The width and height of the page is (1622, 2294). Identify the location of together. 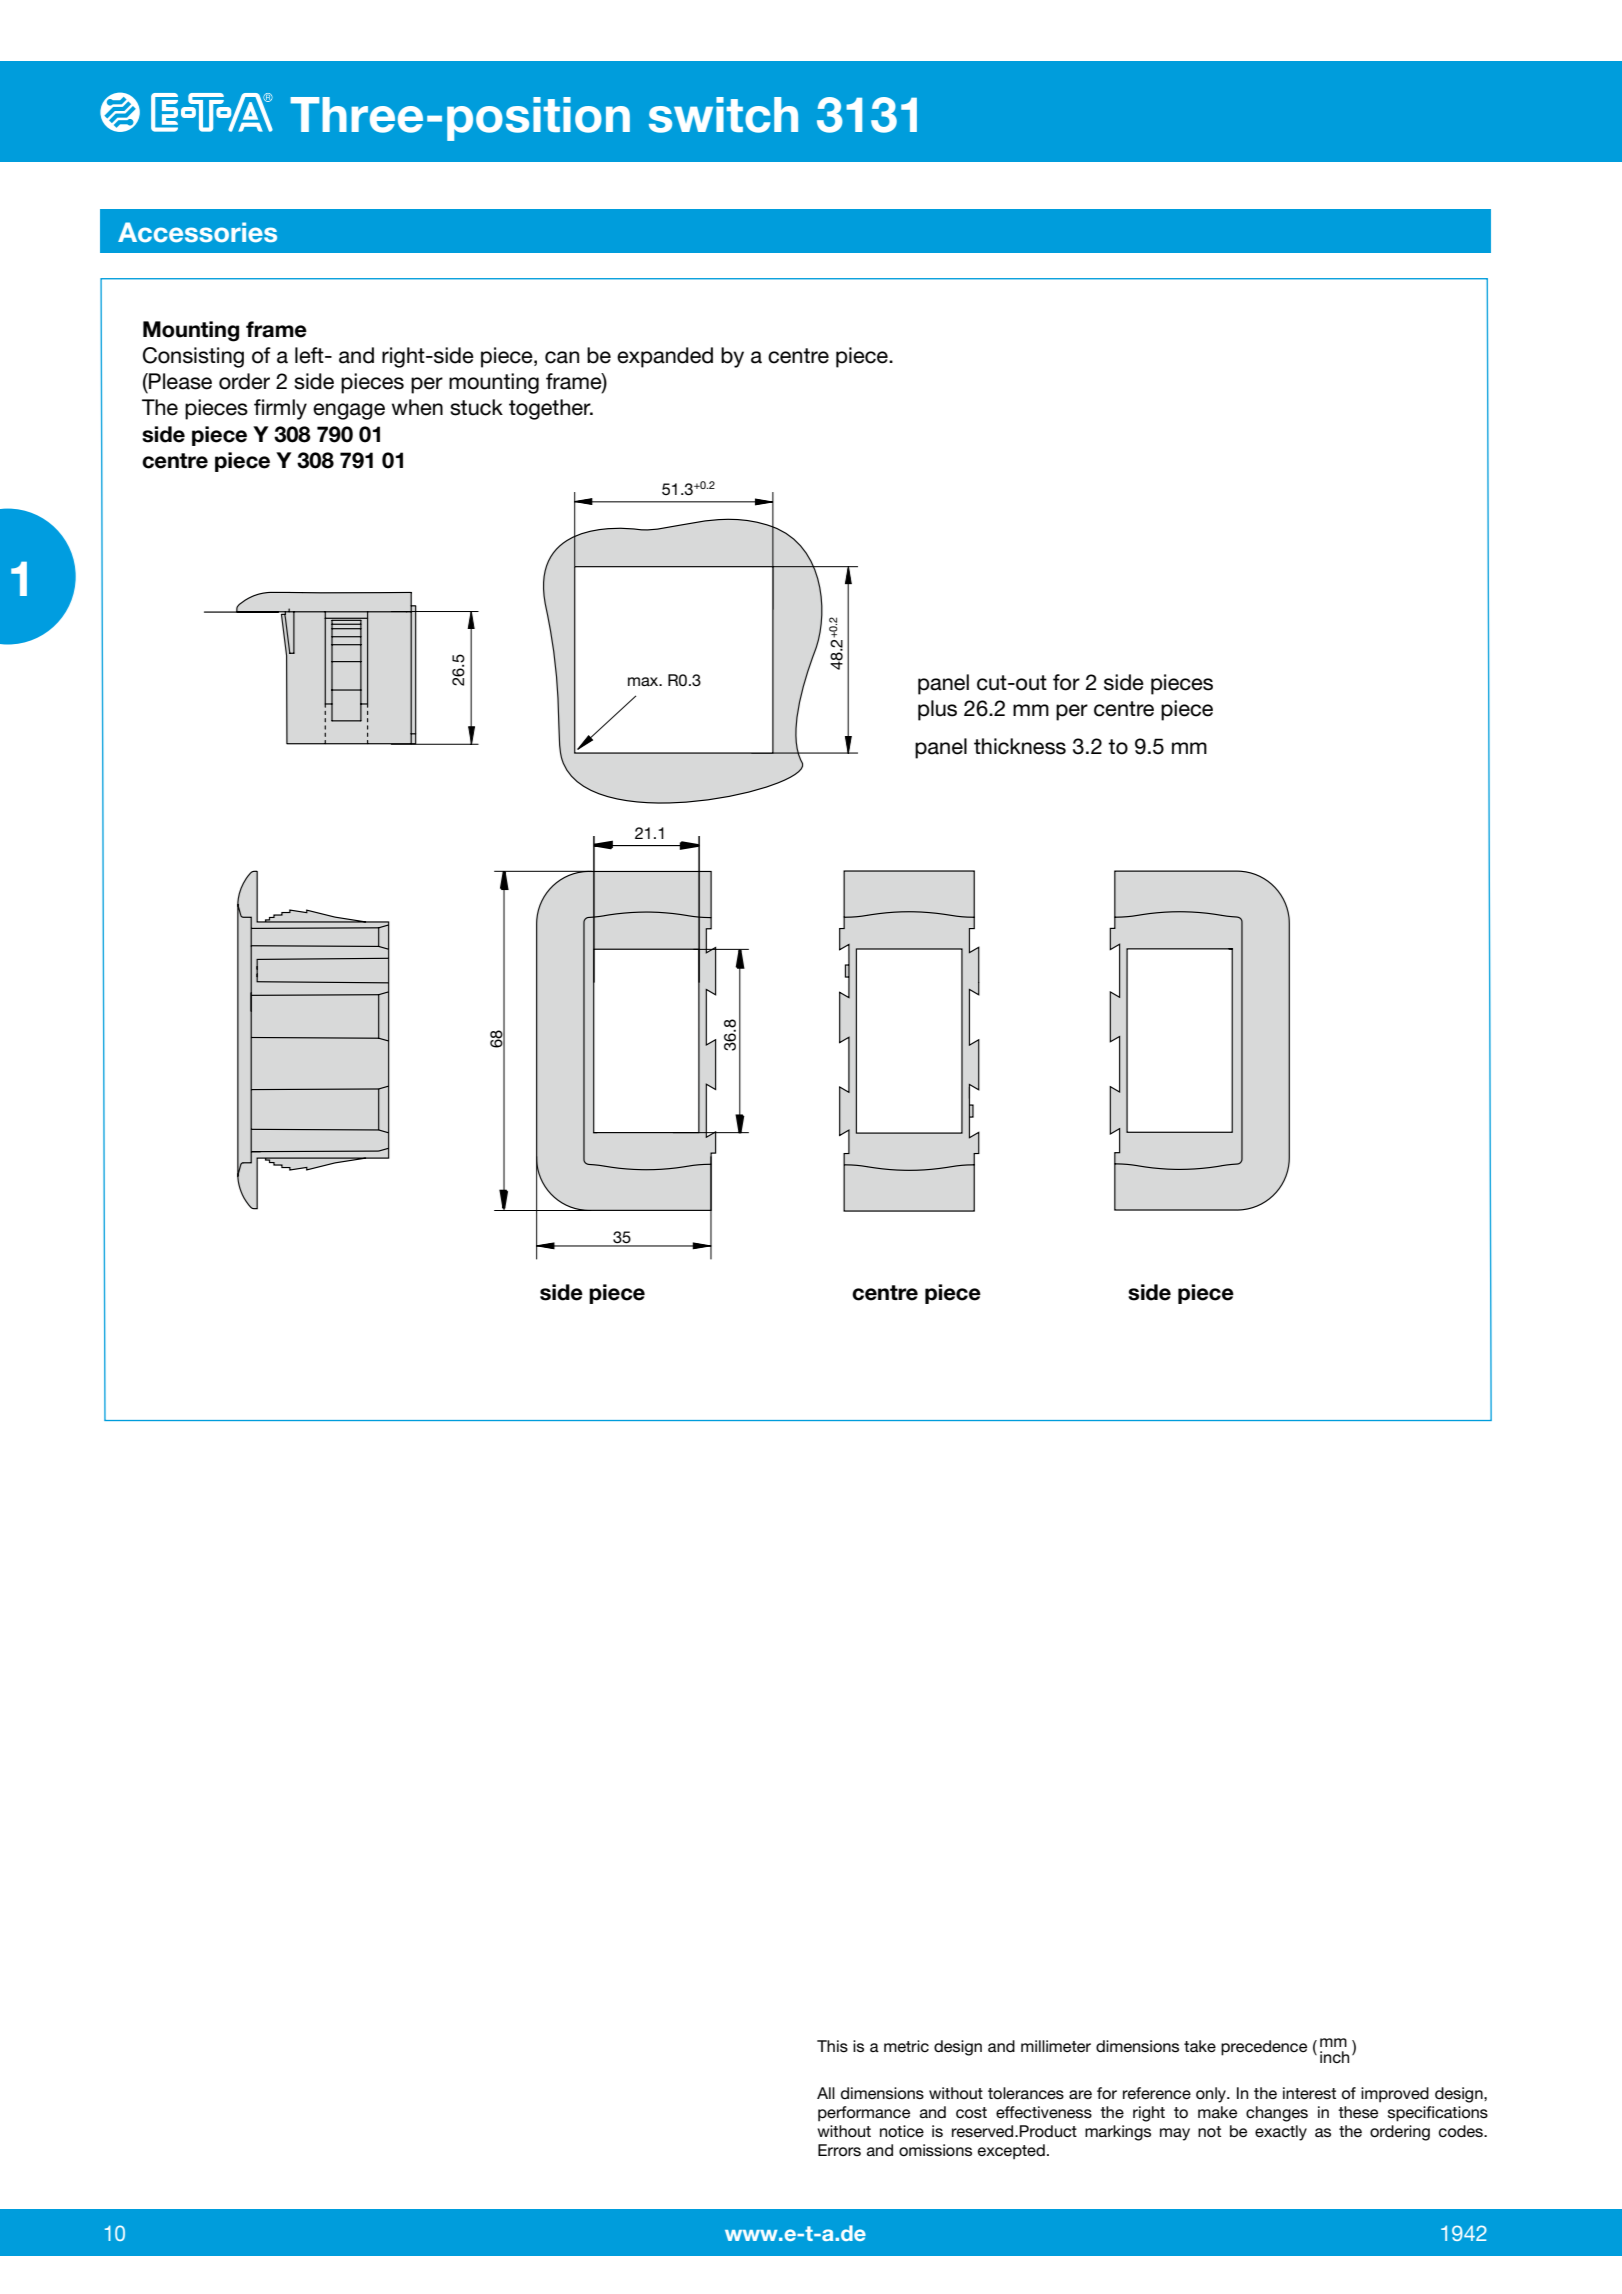
(551, 409).
